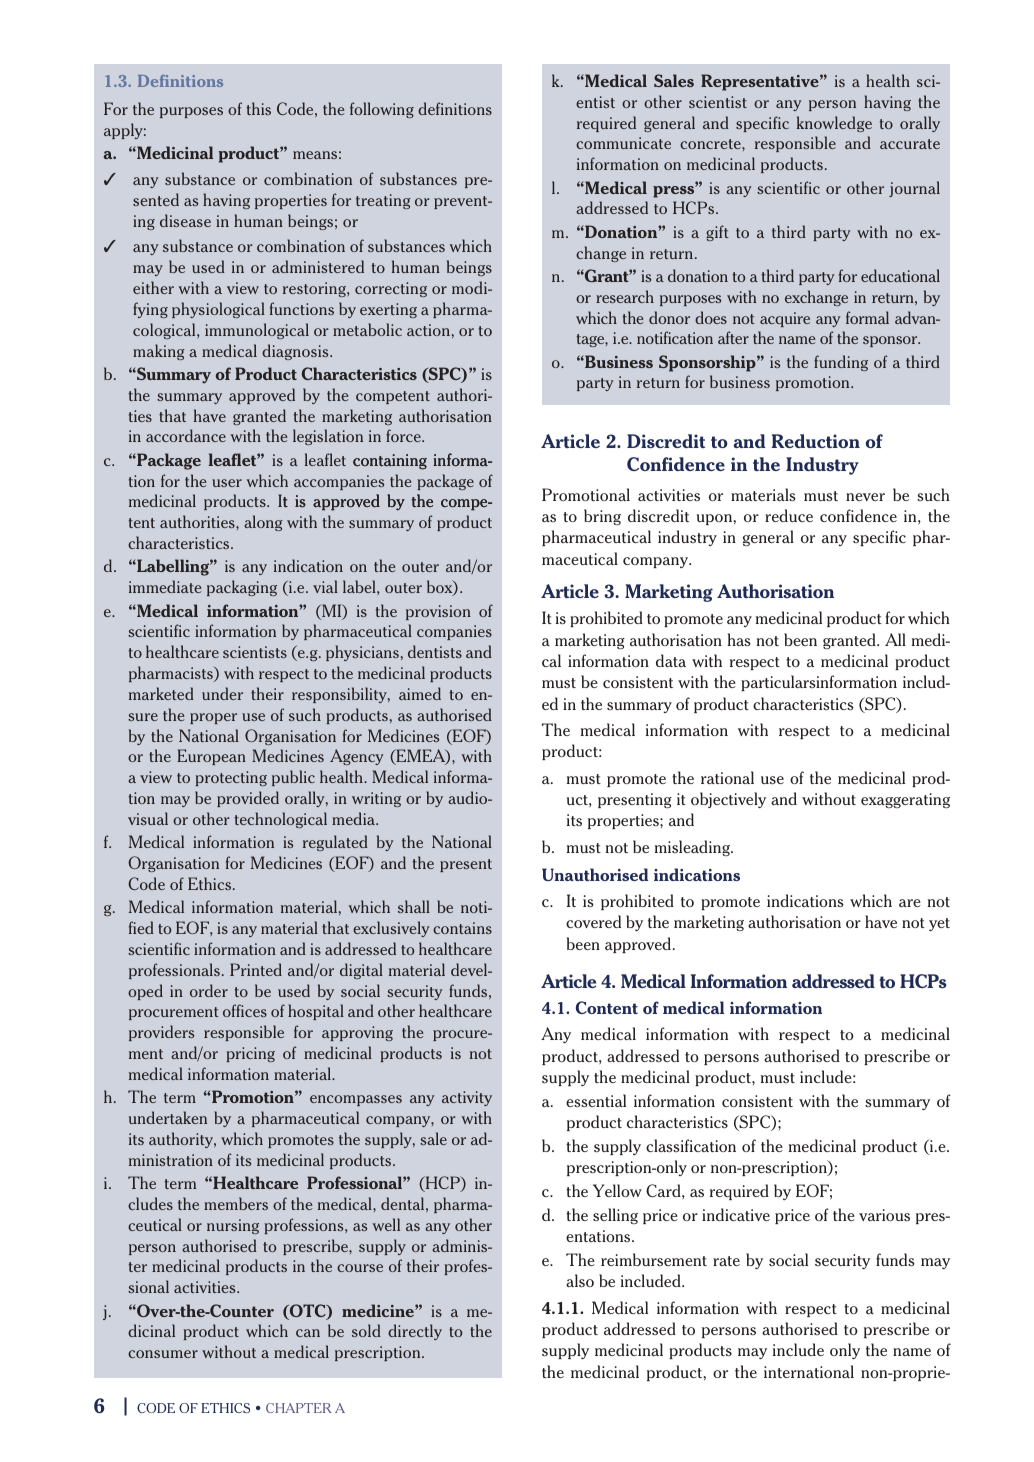  I want to click on communicate, so click(623, 143).
